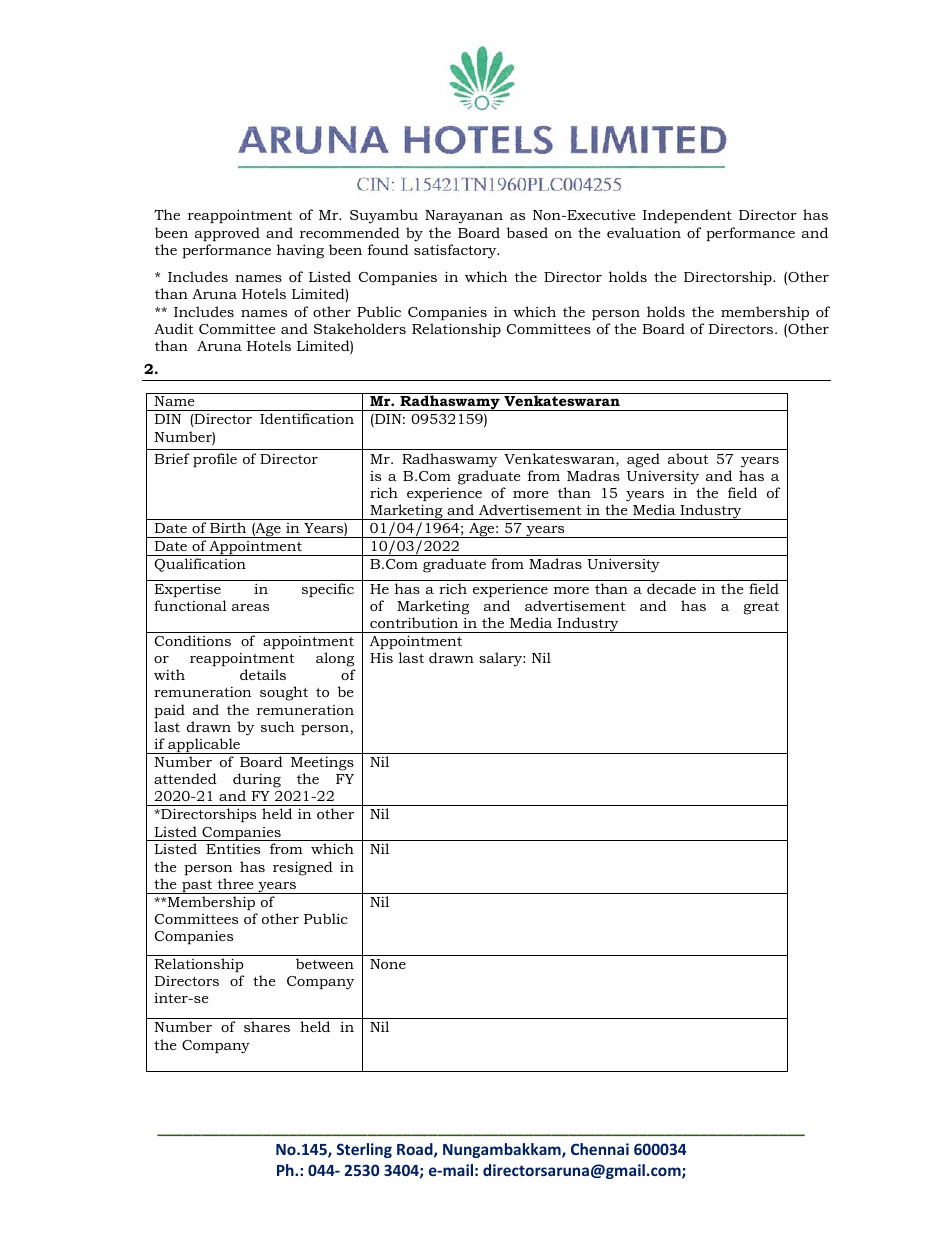  What do you see at coordinates (687, 216) in the document?
I see `Independent` at bounding box center [687, 216].
